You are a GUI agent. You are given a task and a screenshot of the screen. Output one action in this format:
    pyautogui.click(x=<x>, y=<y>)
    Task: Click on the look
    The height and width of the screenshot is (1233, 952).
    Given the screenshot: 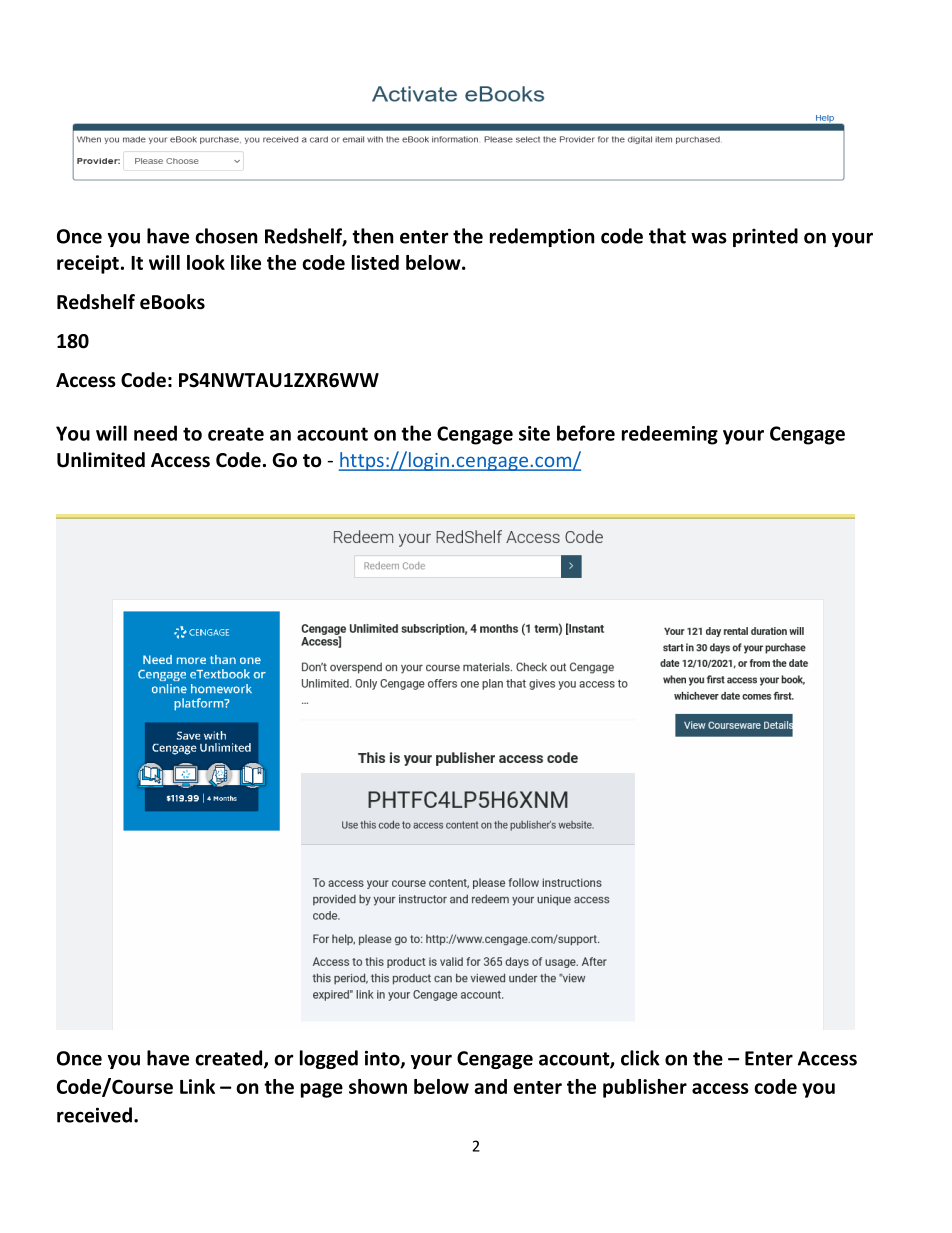 What is the action you would take?
    pyautogui.click(x=206, y=262)
